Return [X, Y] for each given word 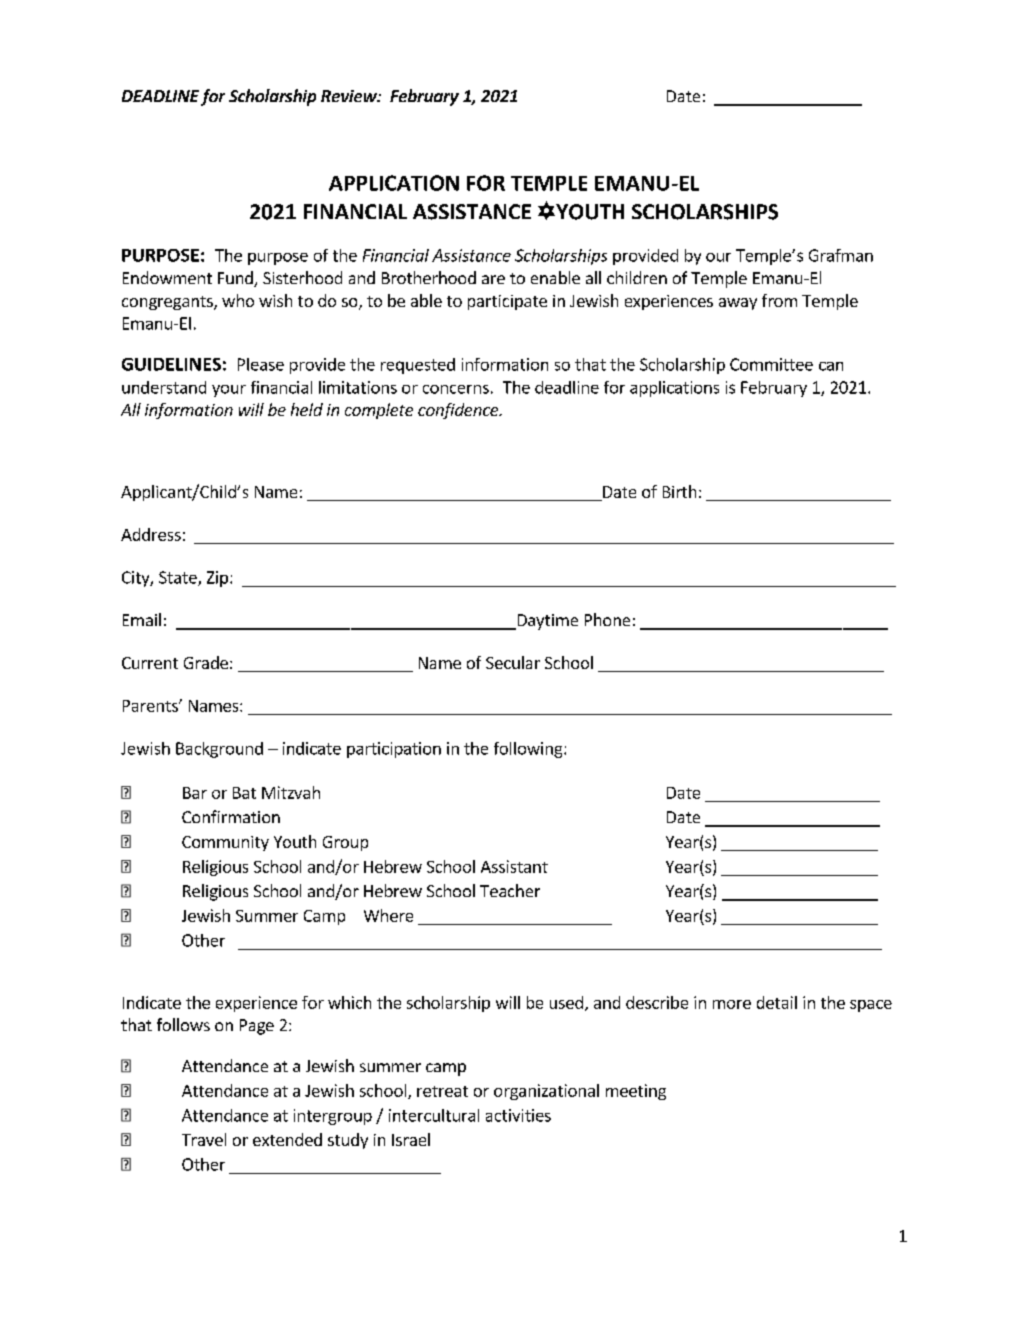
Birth [679, 491]
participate [507, 302]
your [229, 391]
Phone [607, 619]
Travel [204, 1139]
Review [350, 96]
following [529, 750]
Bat [244, 793]
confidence [459, 411]
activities [518, 1115]
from [779, 300]
